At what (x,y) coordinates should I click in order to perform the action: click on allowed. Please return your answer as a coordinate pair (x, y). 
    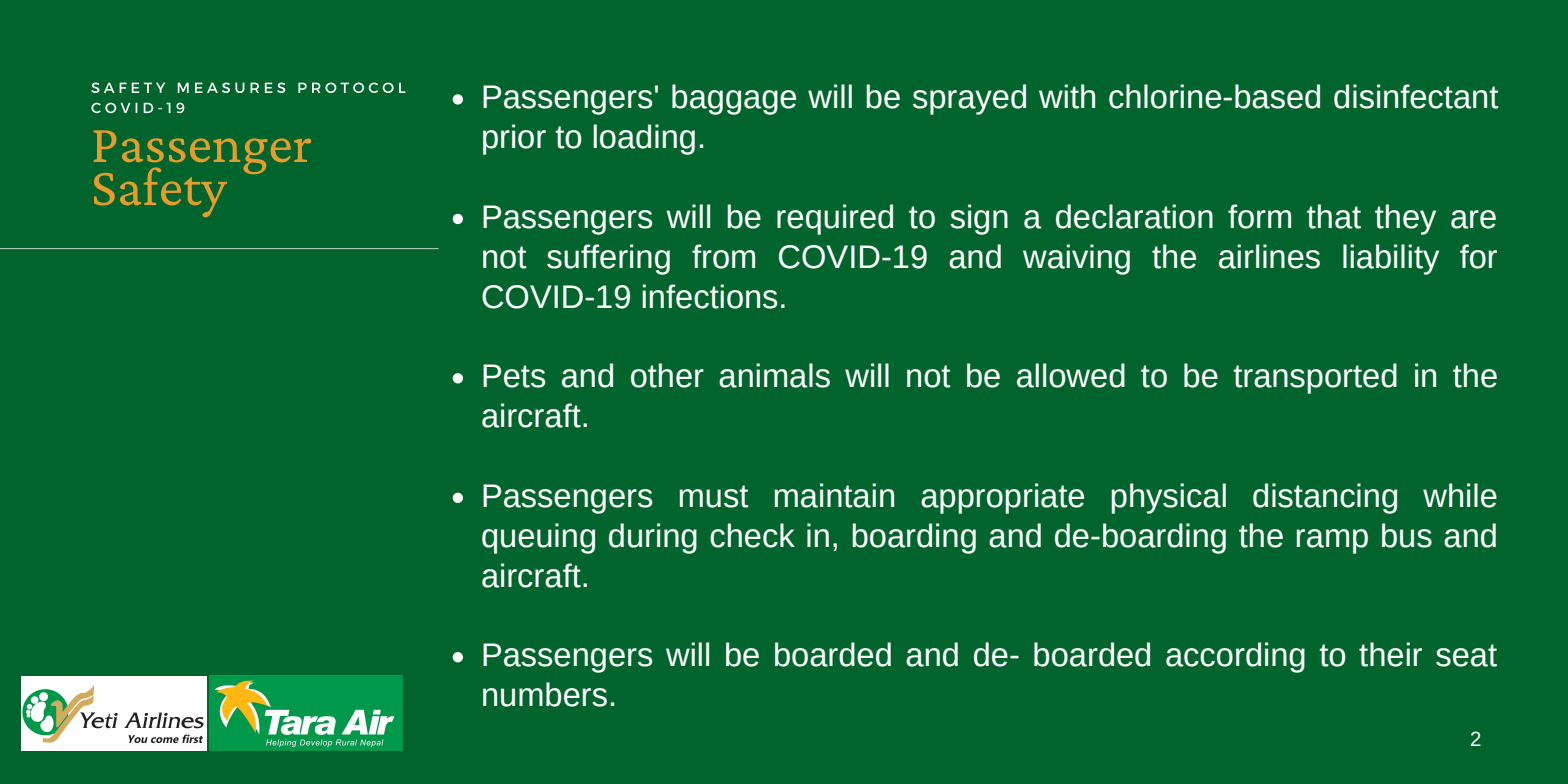
    Looking at the image, I should click on (1071, 375).
